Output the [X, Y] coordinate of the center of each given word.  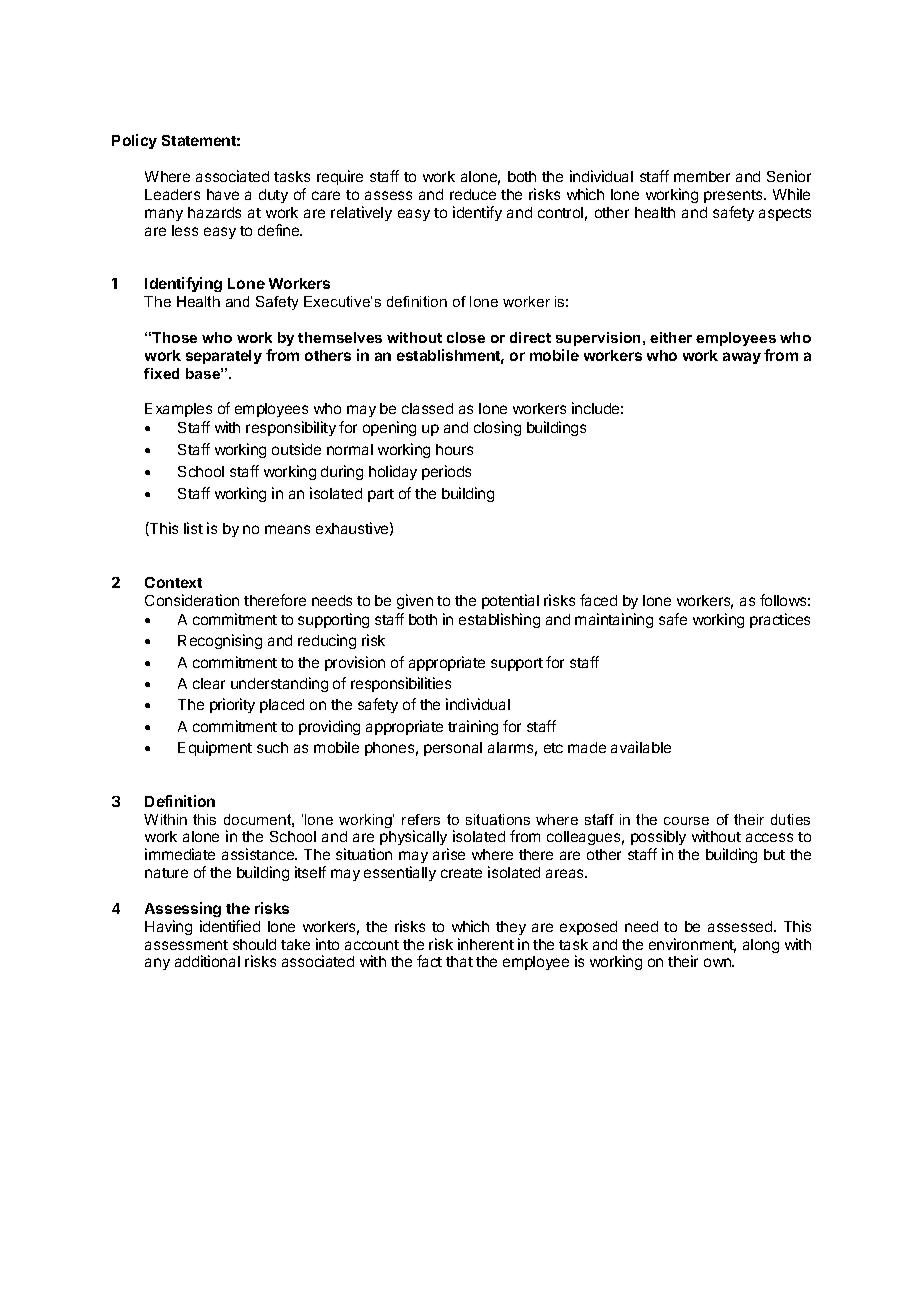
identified [230, 926]
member [702, 176]
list [193, 528]
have [223, 194]
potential [510, 601]
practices [780, 620]
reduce [473, 194]
